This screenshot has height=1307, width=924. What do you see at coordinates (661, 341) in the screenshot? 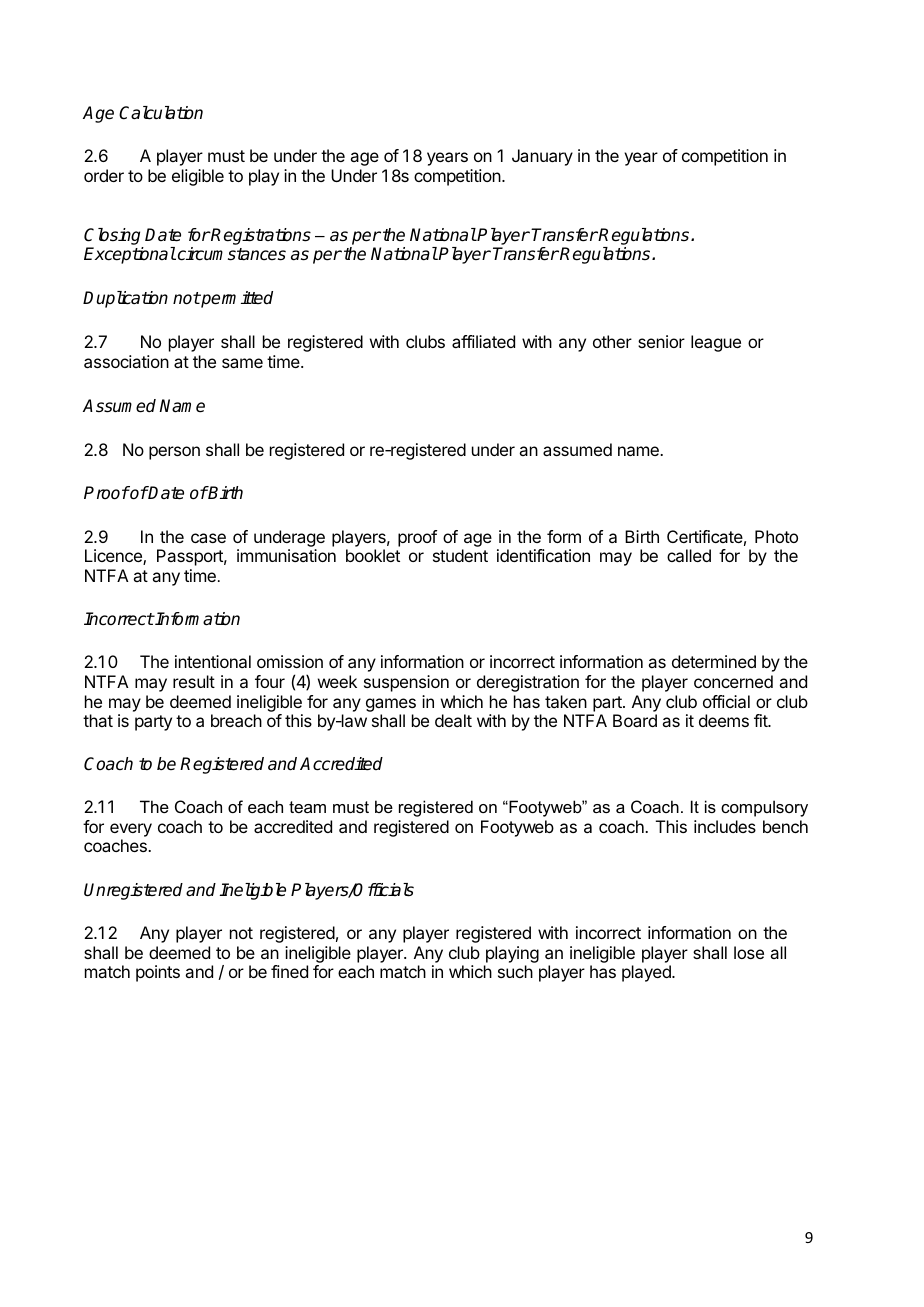
I see `senior` at bounding box center [661, 341].
